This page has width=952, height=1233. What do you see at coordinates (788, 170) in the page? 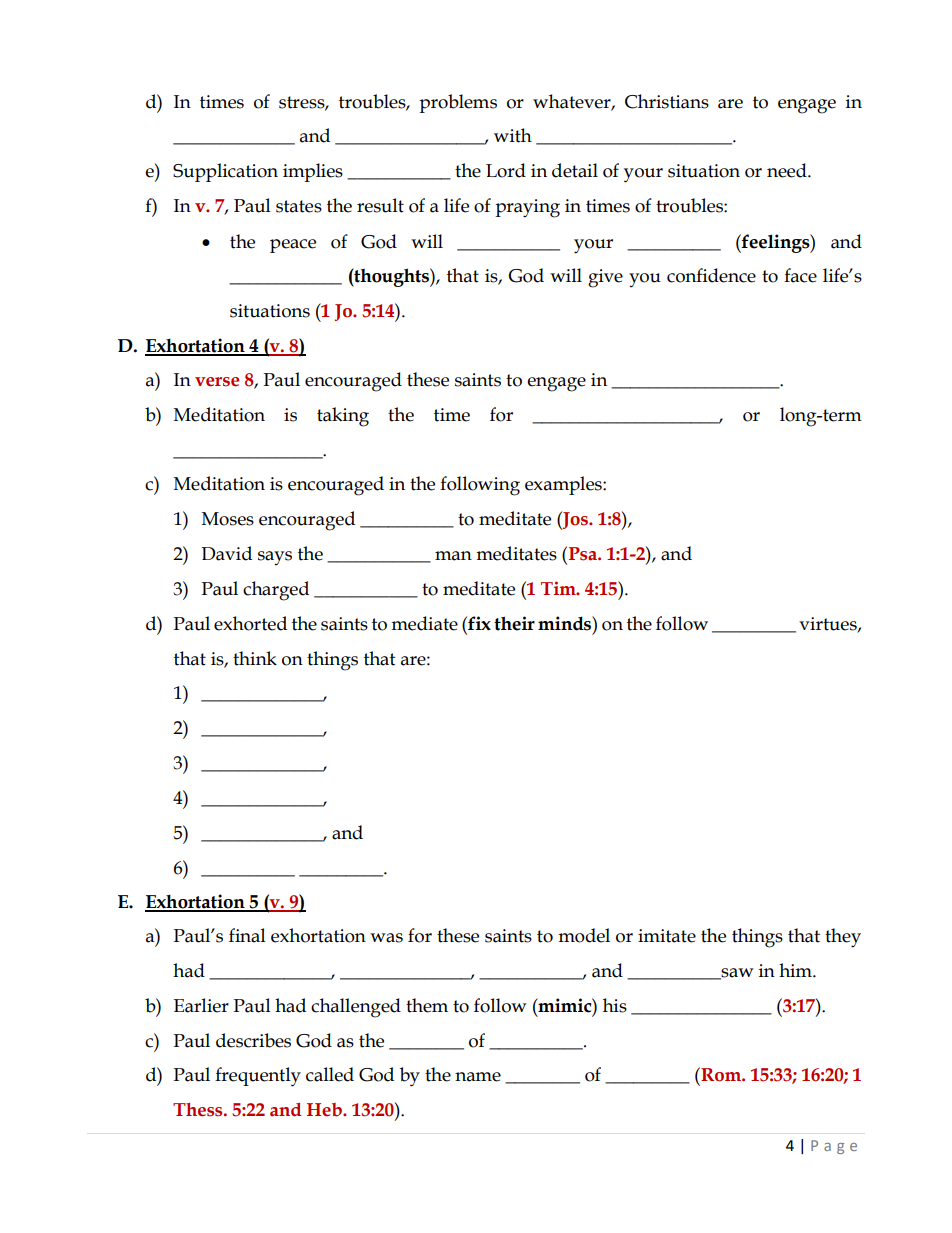
I see `need` at bounding box center [788, 170].
